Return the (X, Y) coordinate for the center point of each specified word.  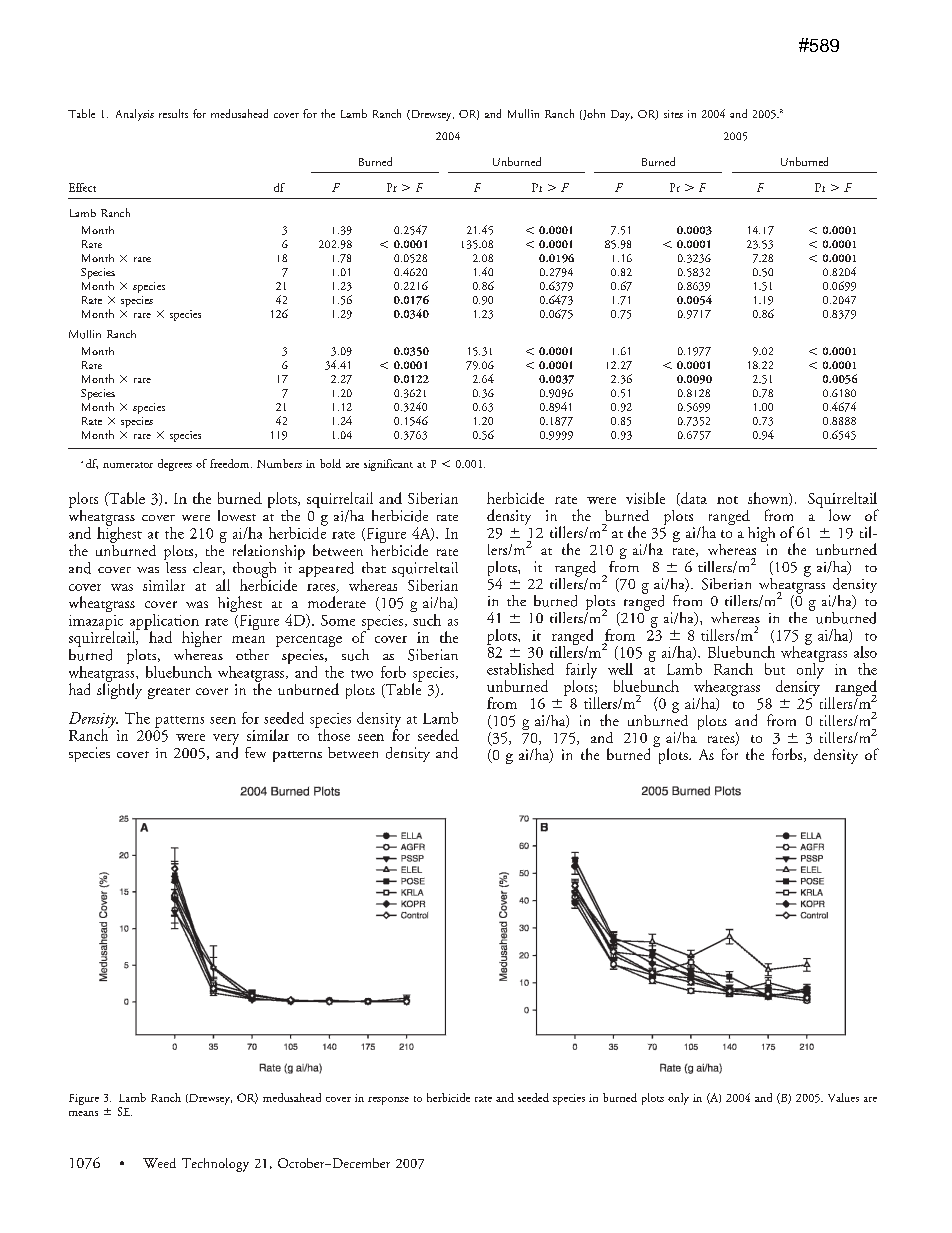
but (775, 669)
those (332, 734)
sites (673, 114)
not (727, 500)
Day (622, 115)
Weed (159, 1163)
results (173, 113)
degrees (175, 465)
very (226, 739)
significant (388, 465)
